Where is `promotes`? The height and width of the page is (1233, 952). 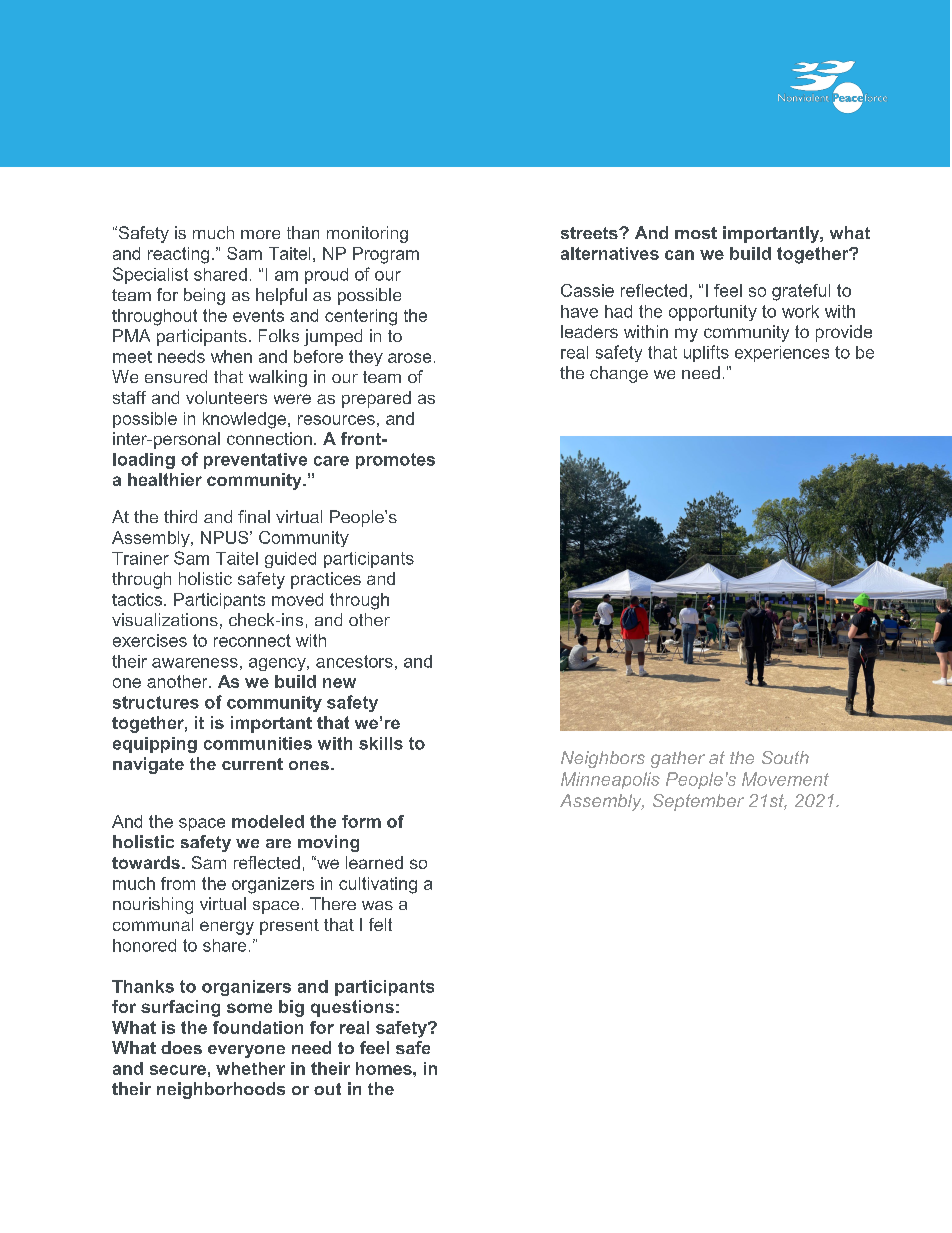 promotes is located at coordinates (395, 461).
